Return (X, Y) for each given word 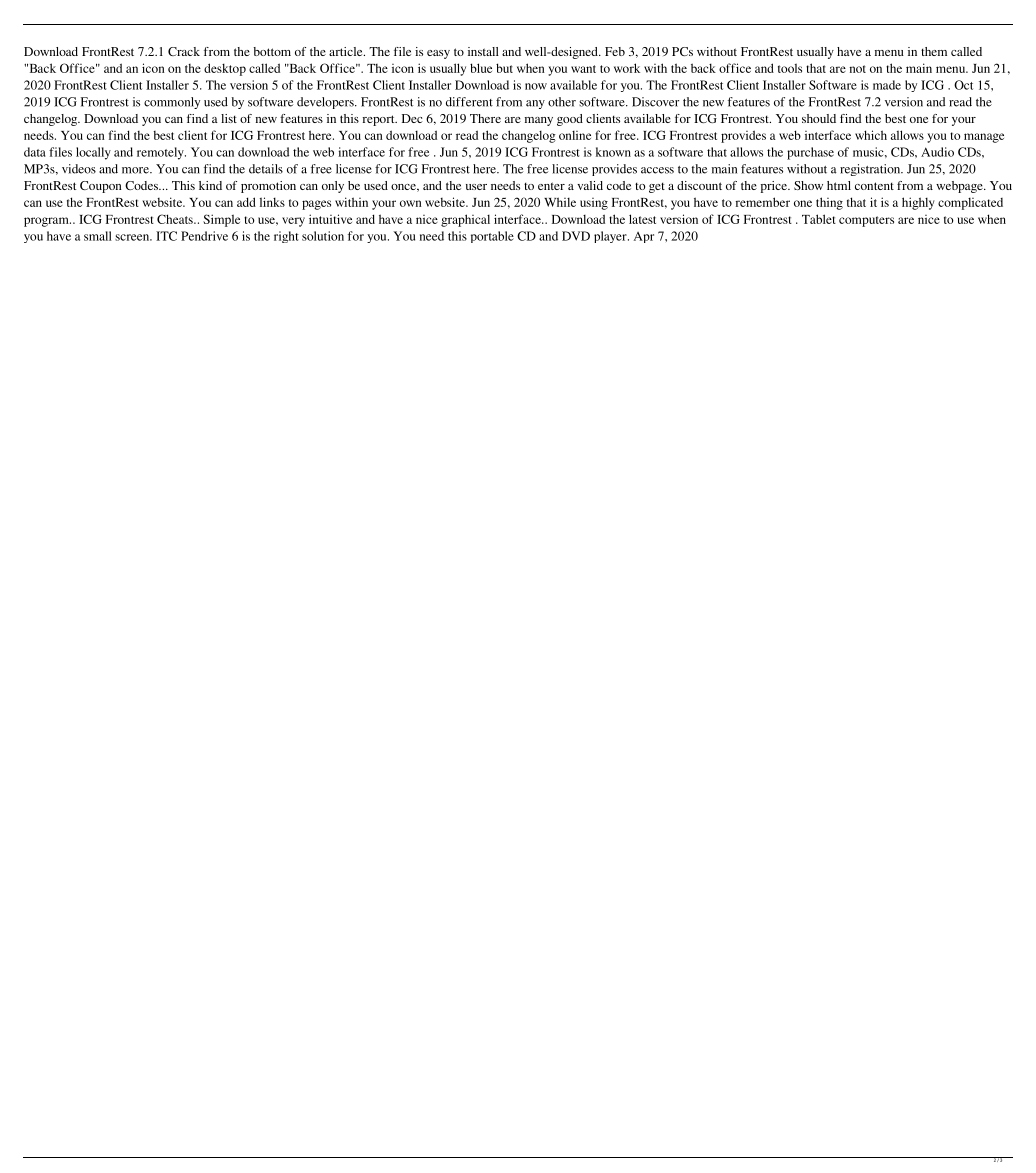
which (871, 135)
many (539, 121)
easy (438, 54)
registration (871, 170)
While (560, 202)
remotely (161, 153)
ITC (166, 236)
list (229, 118)
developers (326, 103)
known (613, 152)
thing (829, 203)
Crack (184, 51)
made (887, 85)
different (469, 102)
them (934, 51)
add (246, 202)
